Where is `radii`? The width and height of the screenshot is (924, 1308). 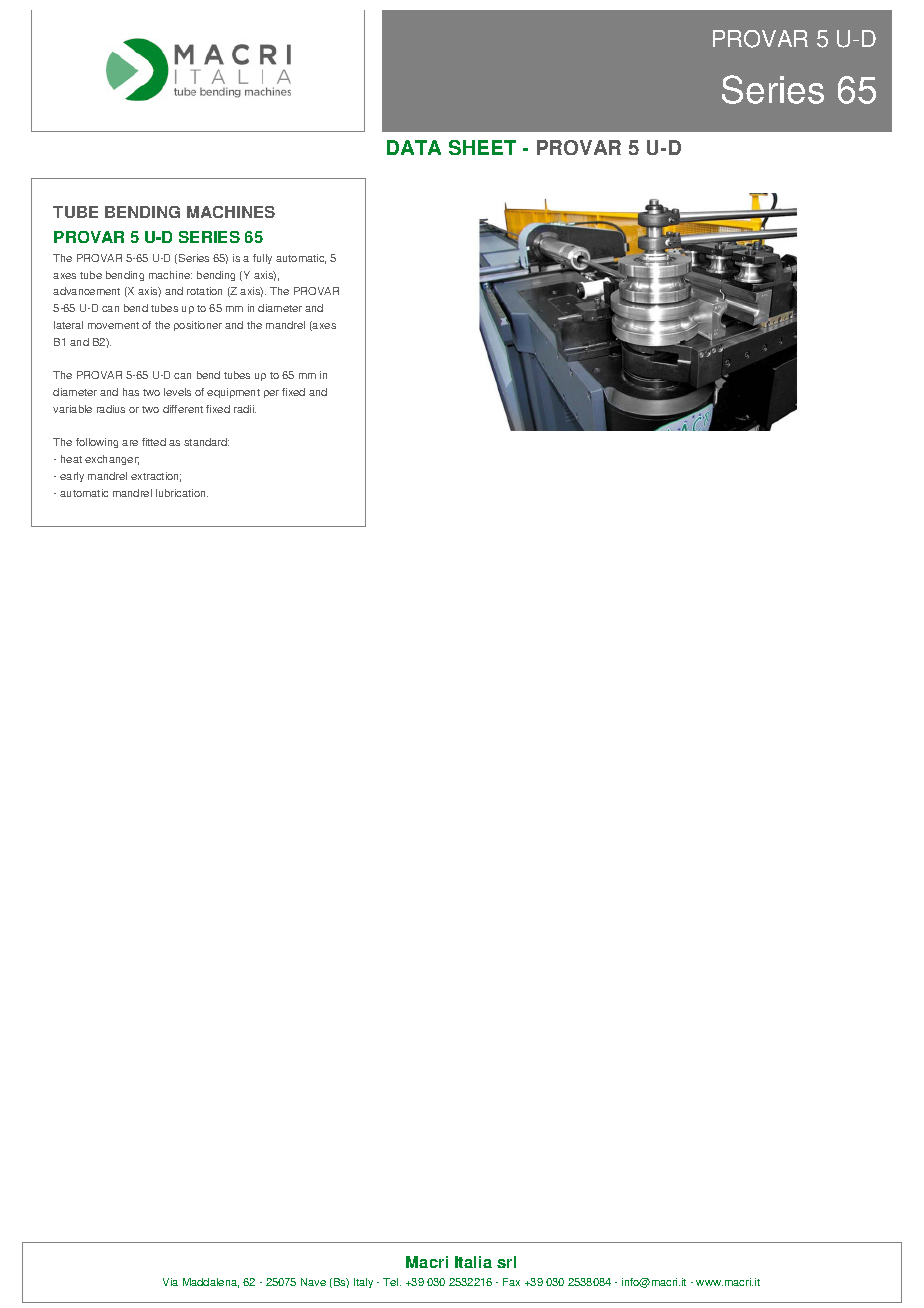 radii is located at coordinates (245, 409).
